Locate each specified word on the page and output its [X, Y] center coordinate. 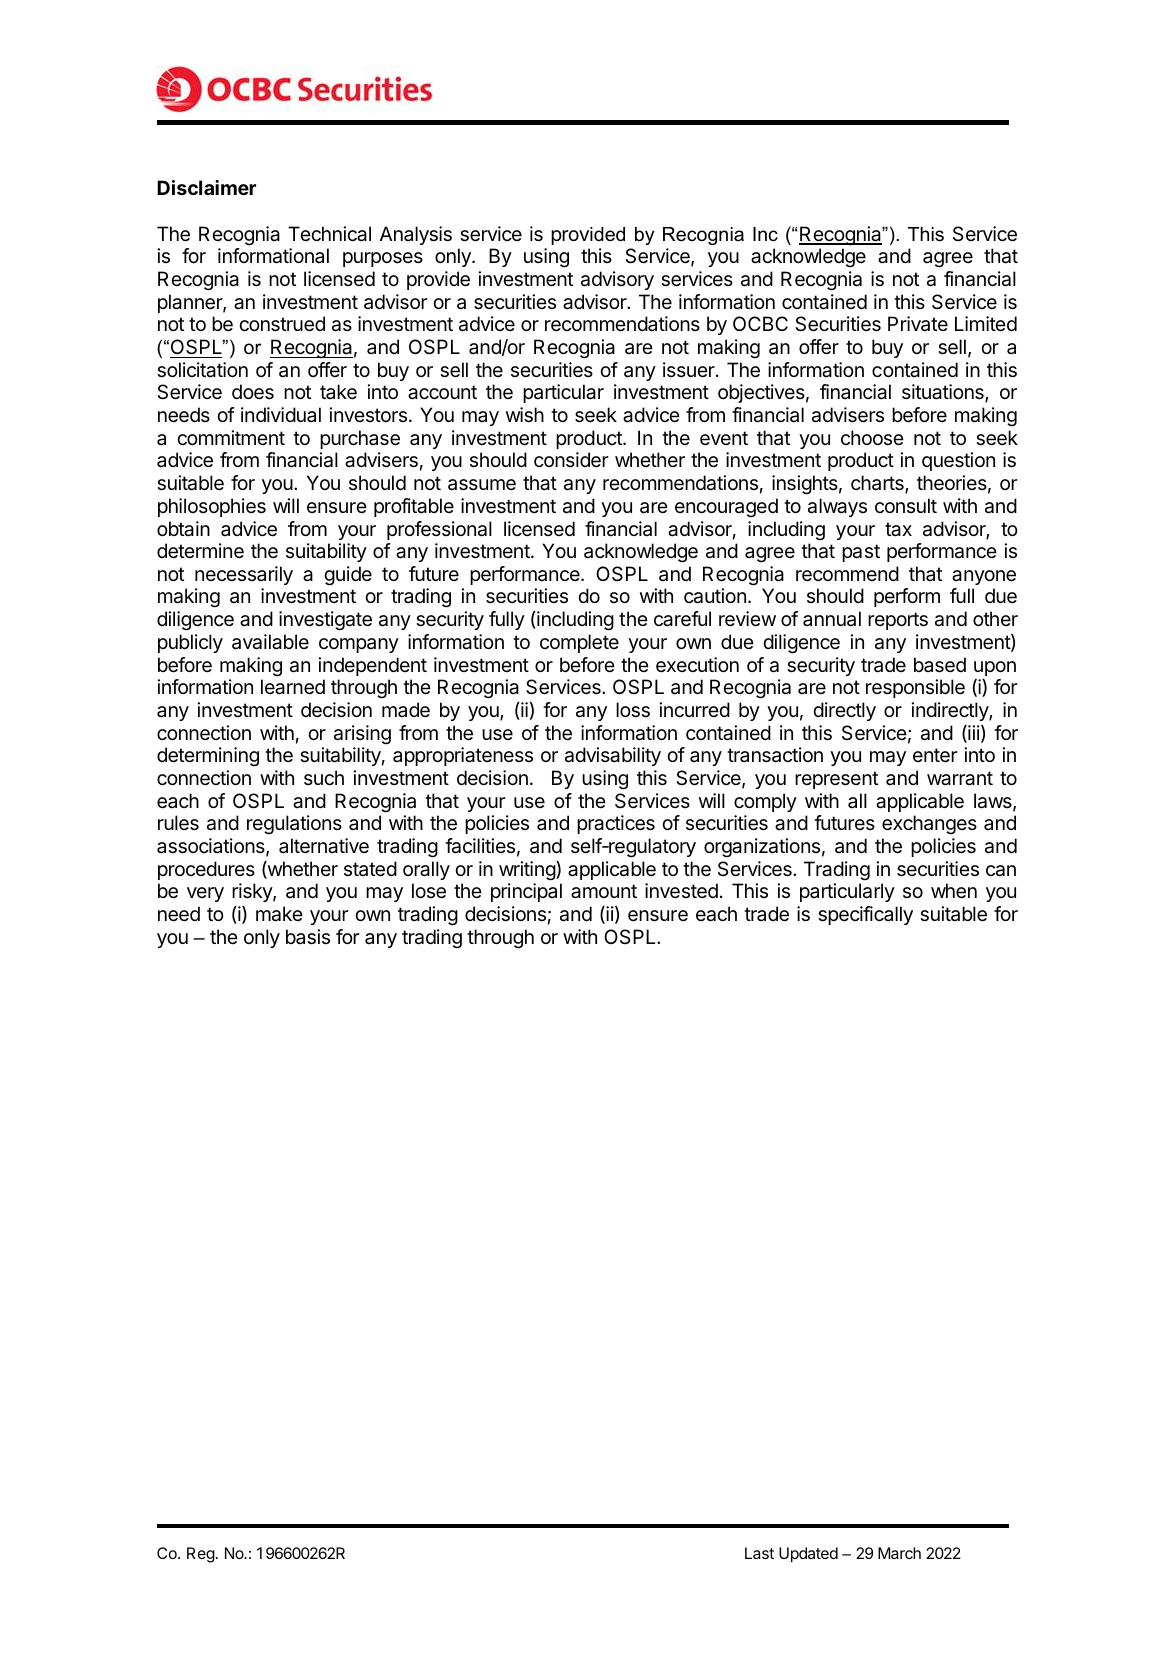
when [954, 891]
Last [759, 1553]
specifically [865, 915]
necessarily [244, 575]
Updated [808, 1555]
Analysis [416, 235]
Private [918, 324]
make [279, 914]
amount [604, 891]
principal [526, 892]
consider [571, 460]
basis [308, 937]
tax [898, 529]
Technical [329, 234]
